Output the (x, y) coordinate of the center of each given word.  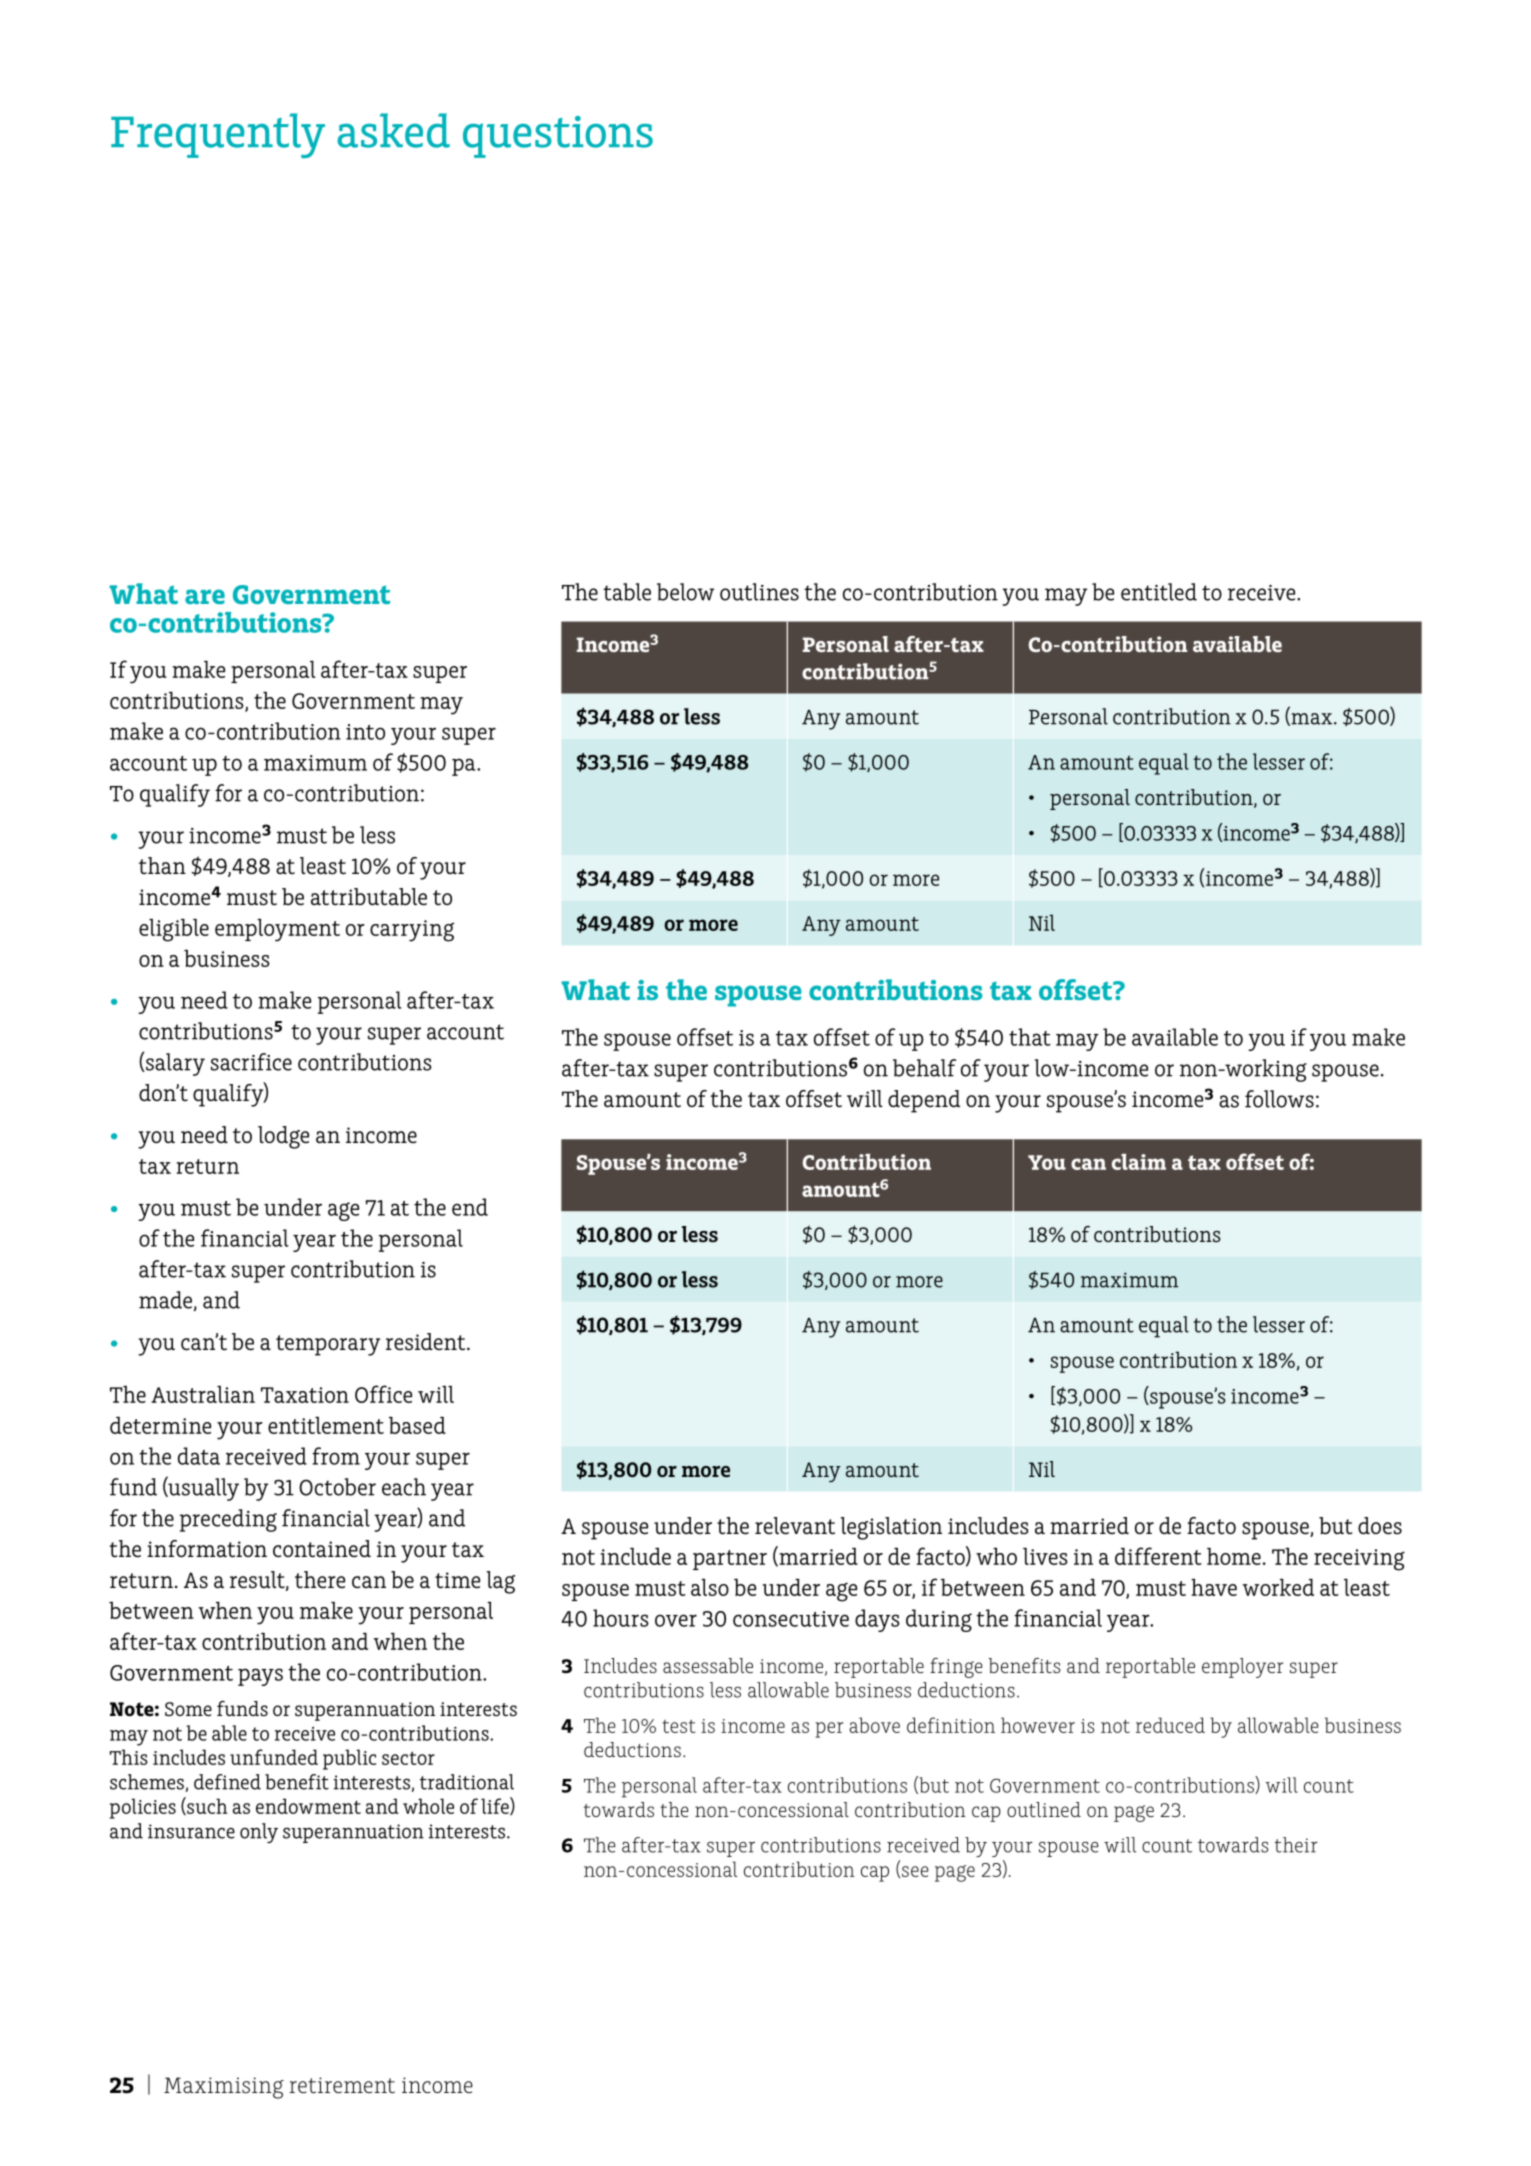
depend (924, 1101)
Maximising (224, 2088)
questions (558, 137)
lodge (283, 1137)
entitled (1159, 592)
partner (730, 1560)
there (320, 1579)
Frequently (218, 135)
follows (1279, 1099)
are (205, 596)
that (1030, 1037)
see (915, 1871)
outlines (759, 592)
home (1234, 1556)
